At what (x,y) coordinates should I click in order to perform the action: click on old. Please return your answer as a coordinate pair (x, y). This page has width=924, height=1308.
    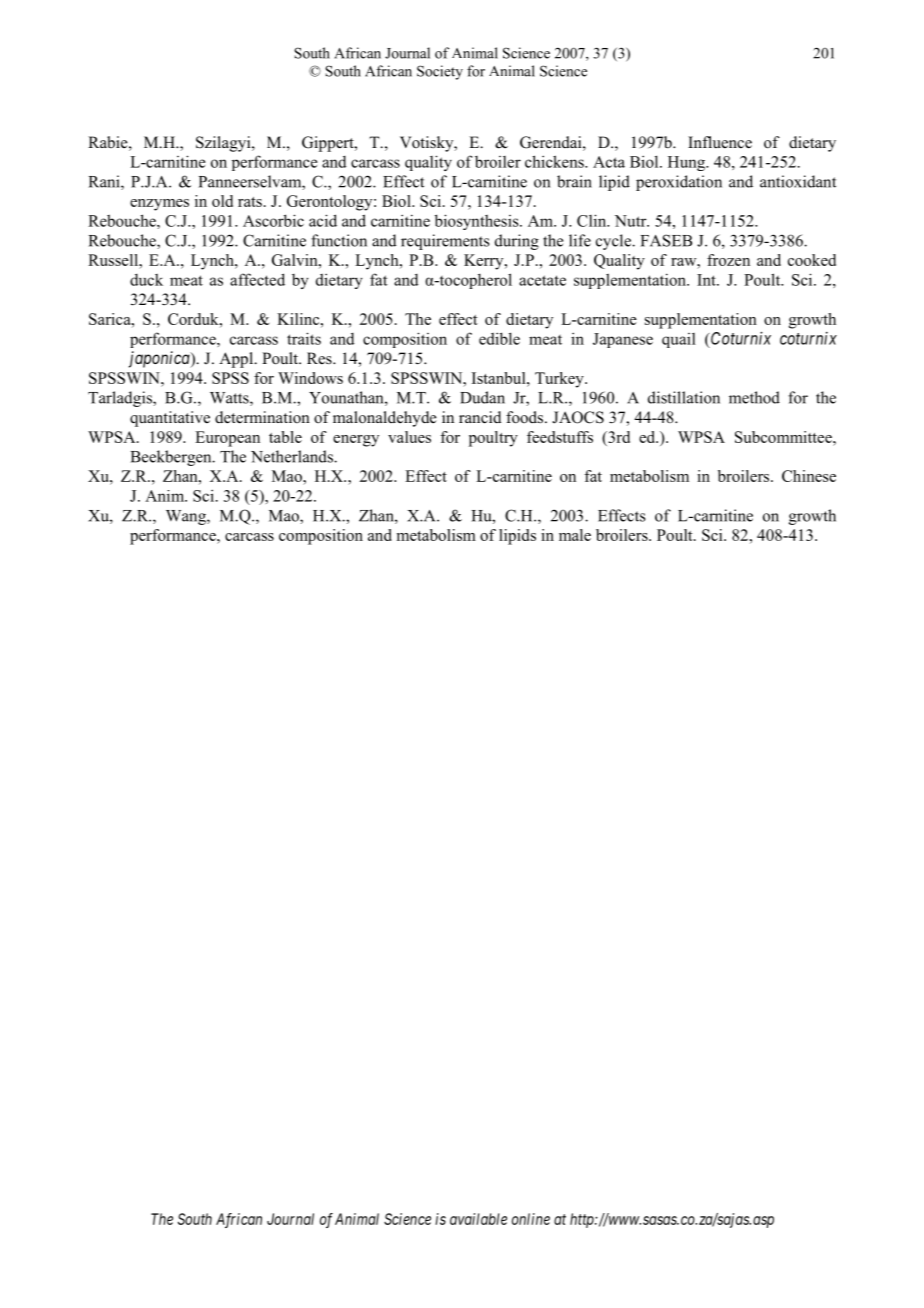
    Looking at the image, I should click on (222, 201).
